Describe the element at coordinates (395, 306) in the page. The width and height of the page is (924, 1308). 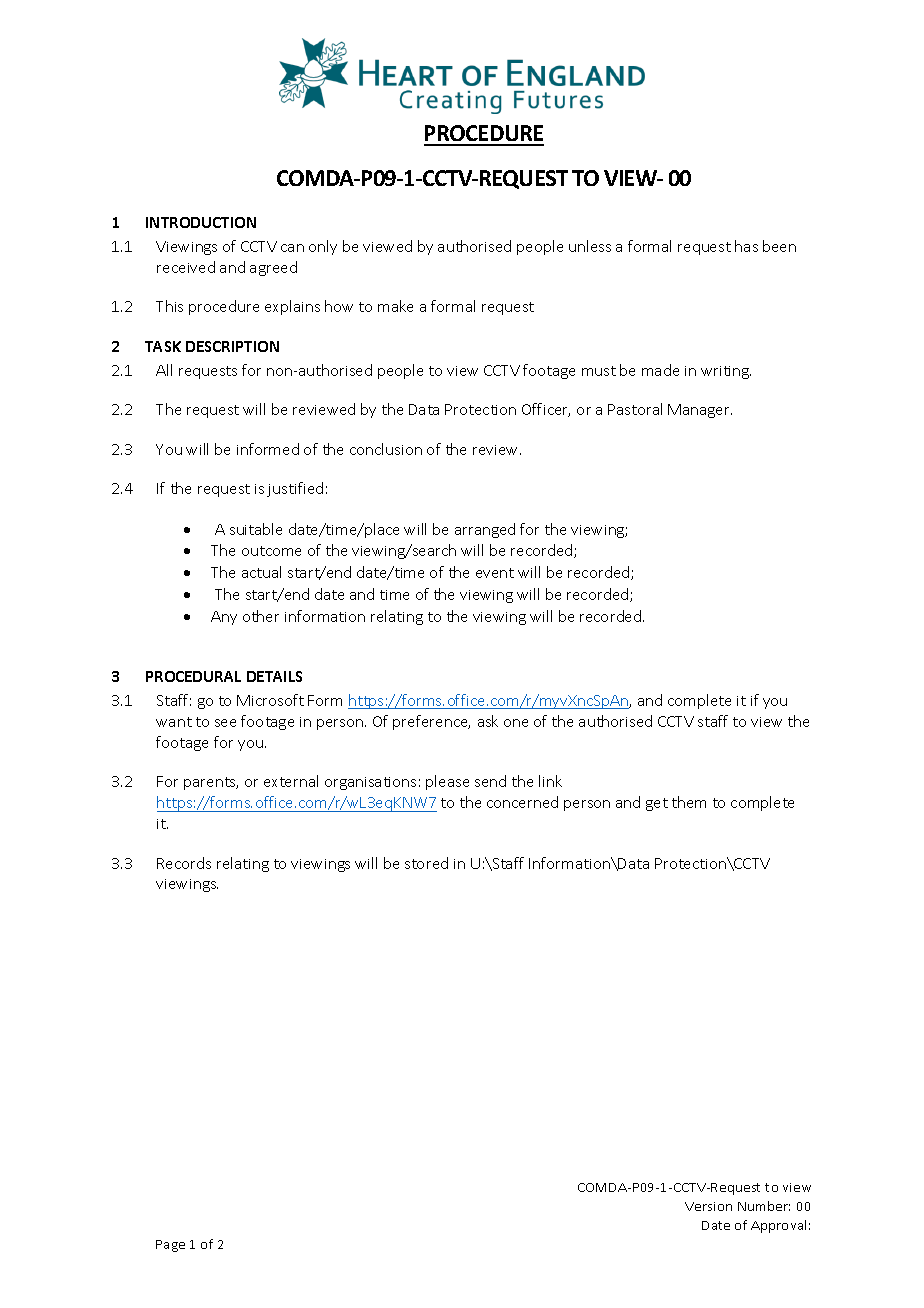
I see `make` at that location.
